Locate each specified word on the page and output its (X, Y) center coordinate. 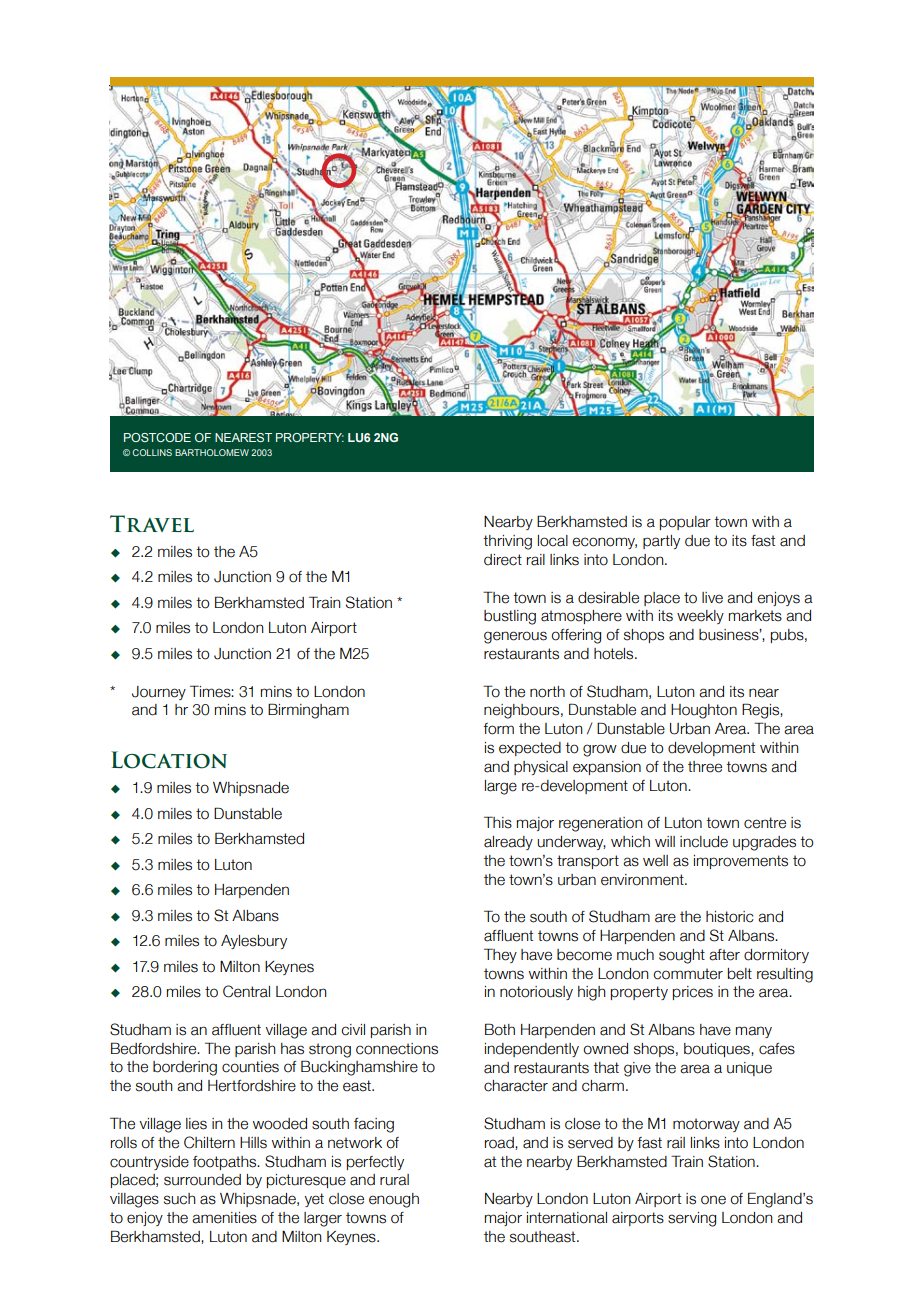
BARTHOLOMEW (212, 452)
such (180, 1199)
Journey (159, 693)
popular (685, 523)
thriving (507, 542)
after (724, 955)
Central (246, 991)
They (500, 955)
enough (394, 1200)
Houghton (704, 711)
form (498, 729)
